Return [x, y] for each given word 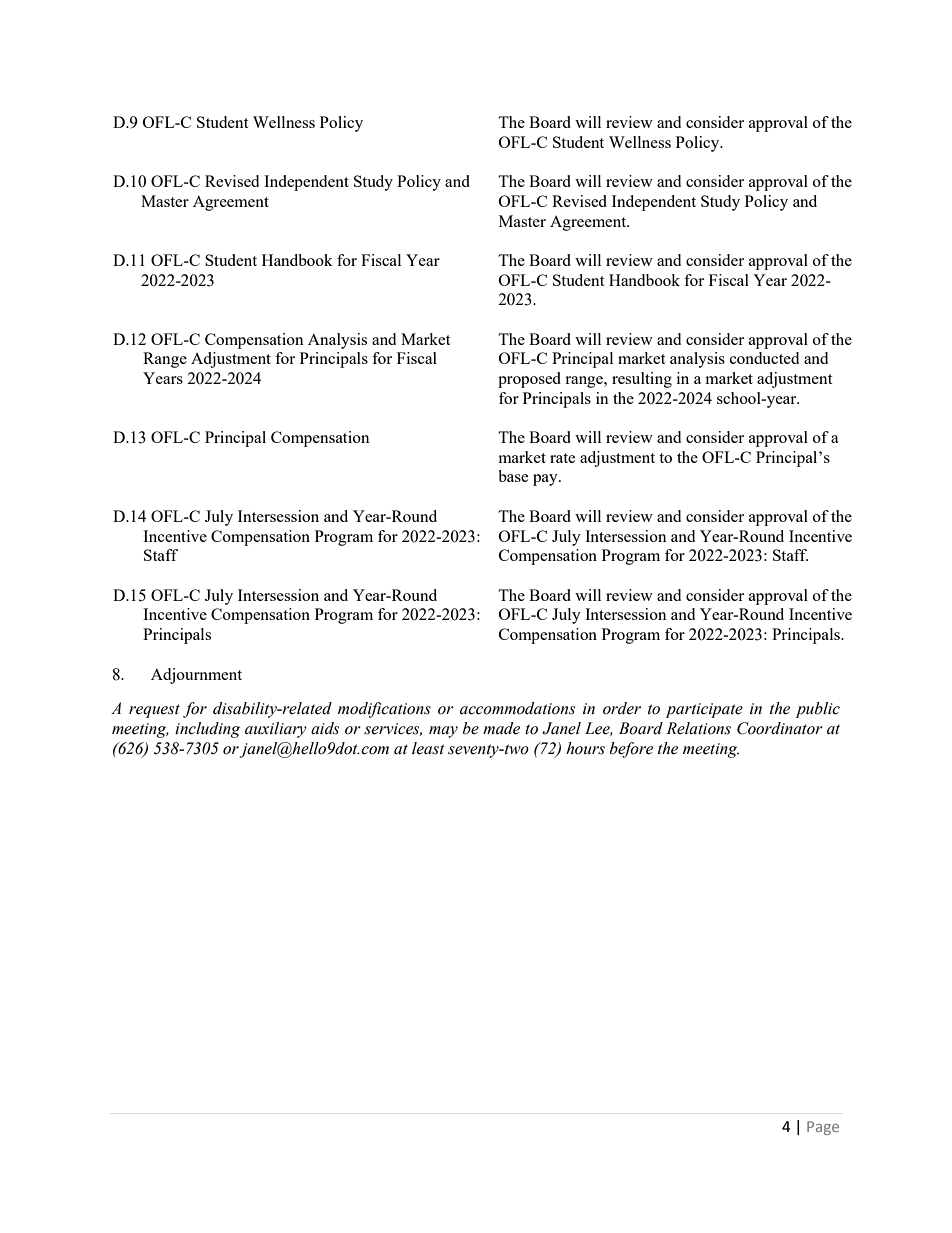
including [207, 730]
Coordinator [780, 728]
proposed [529, 380]
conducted [764, 358]
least [428, 748]
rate [562, 458]
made [501, 728]
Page [823, 1128]
